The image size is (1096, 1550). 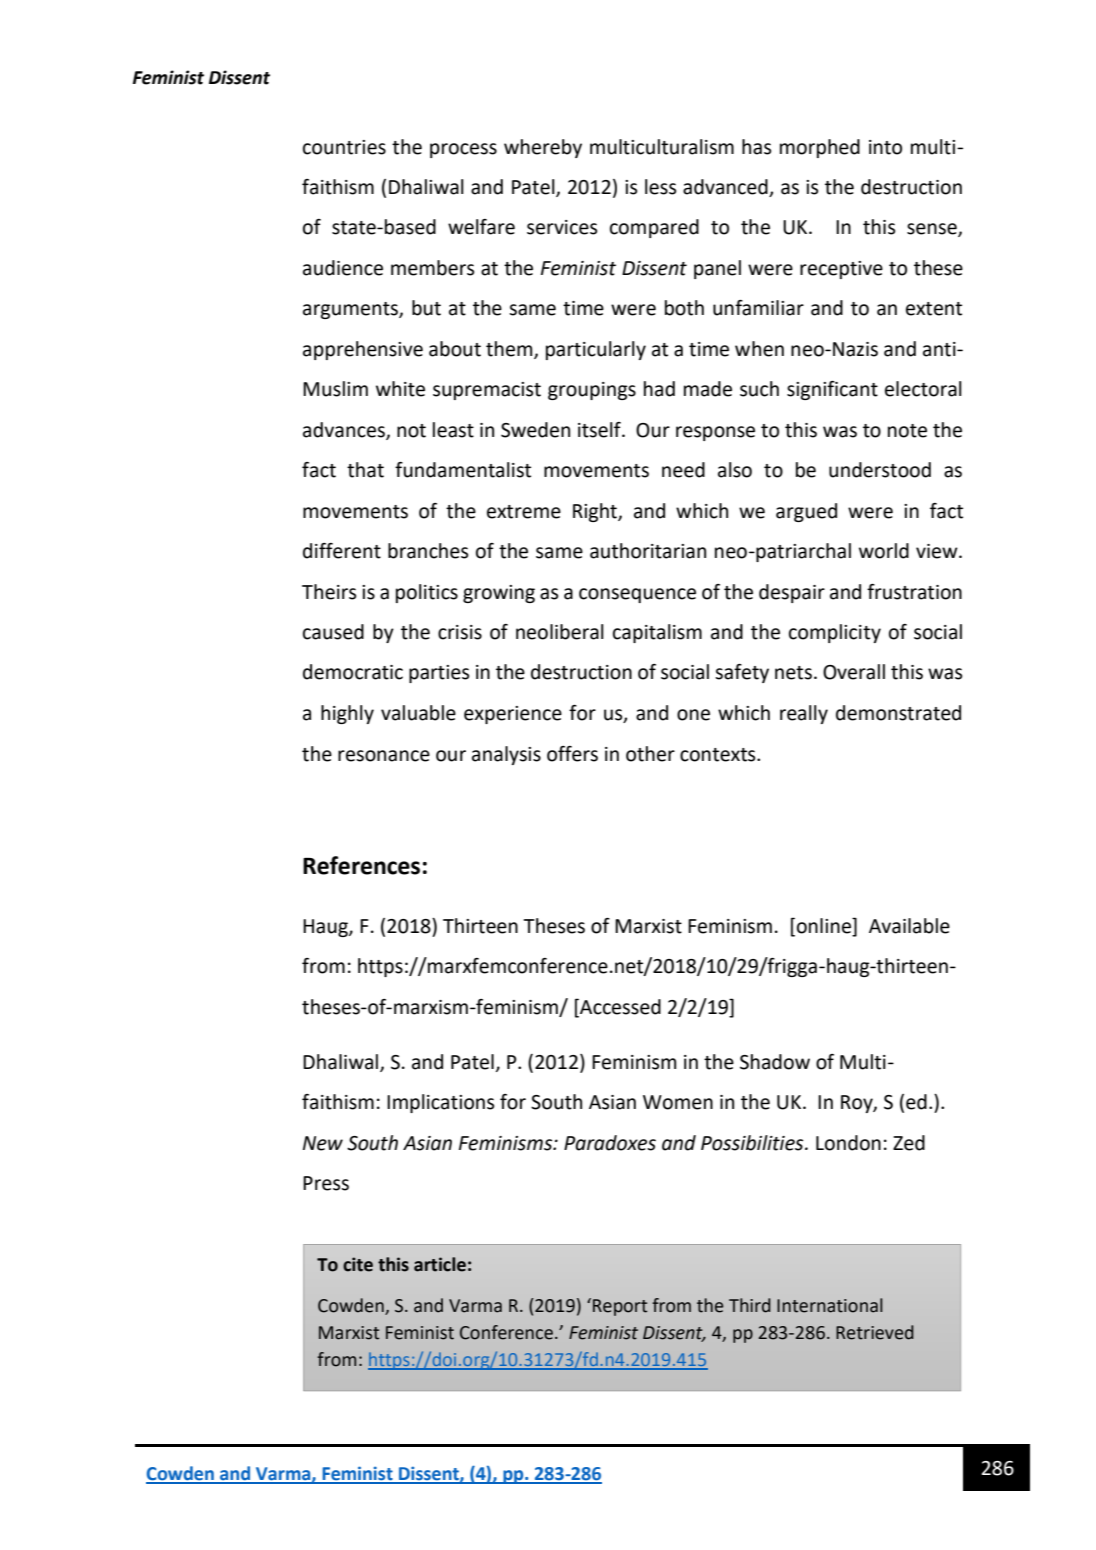 I want to click on complicity, so click(x=835, y=633).
